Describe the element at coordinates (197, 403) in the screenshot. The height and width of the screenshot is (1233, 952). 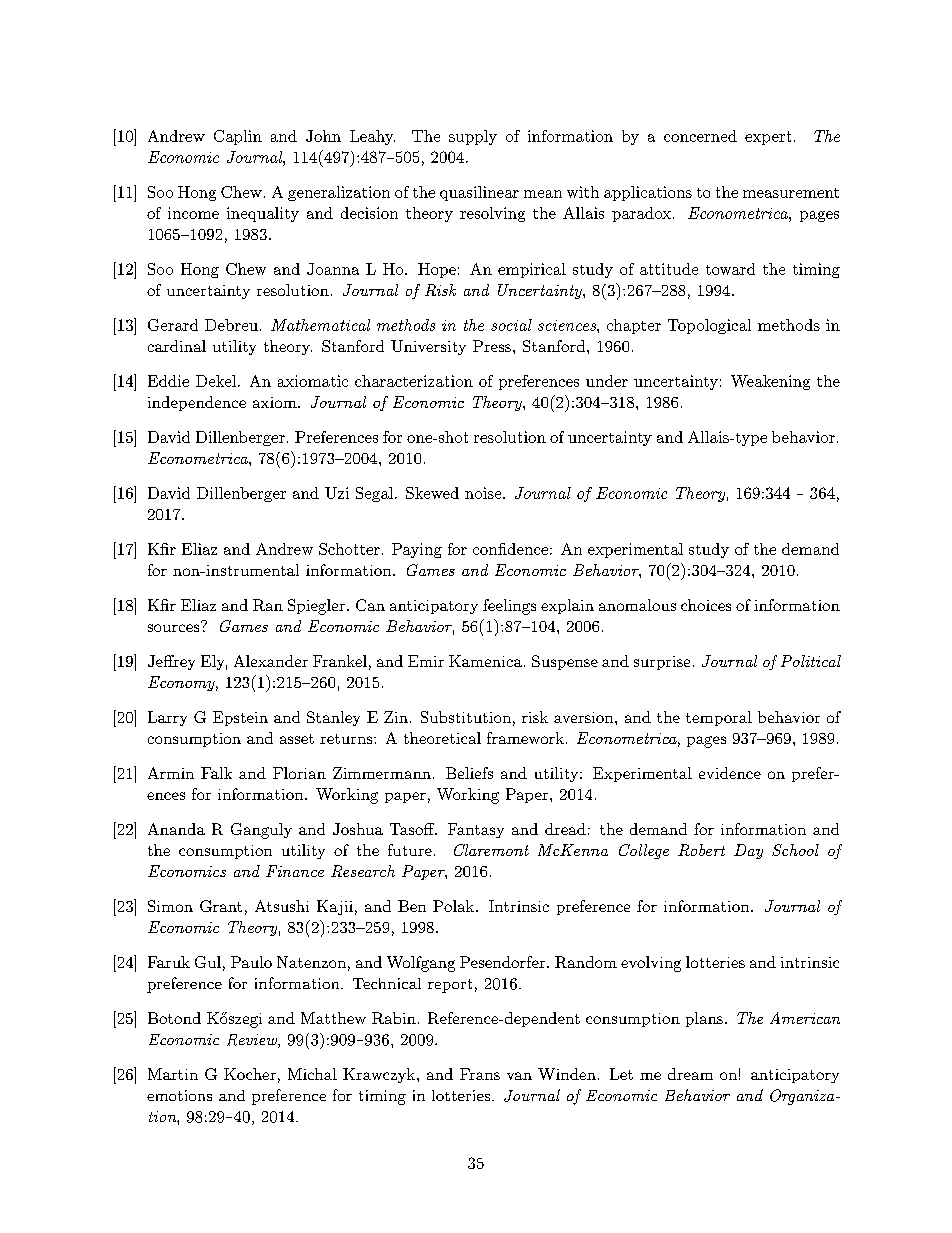
I see `independence` at that location.
